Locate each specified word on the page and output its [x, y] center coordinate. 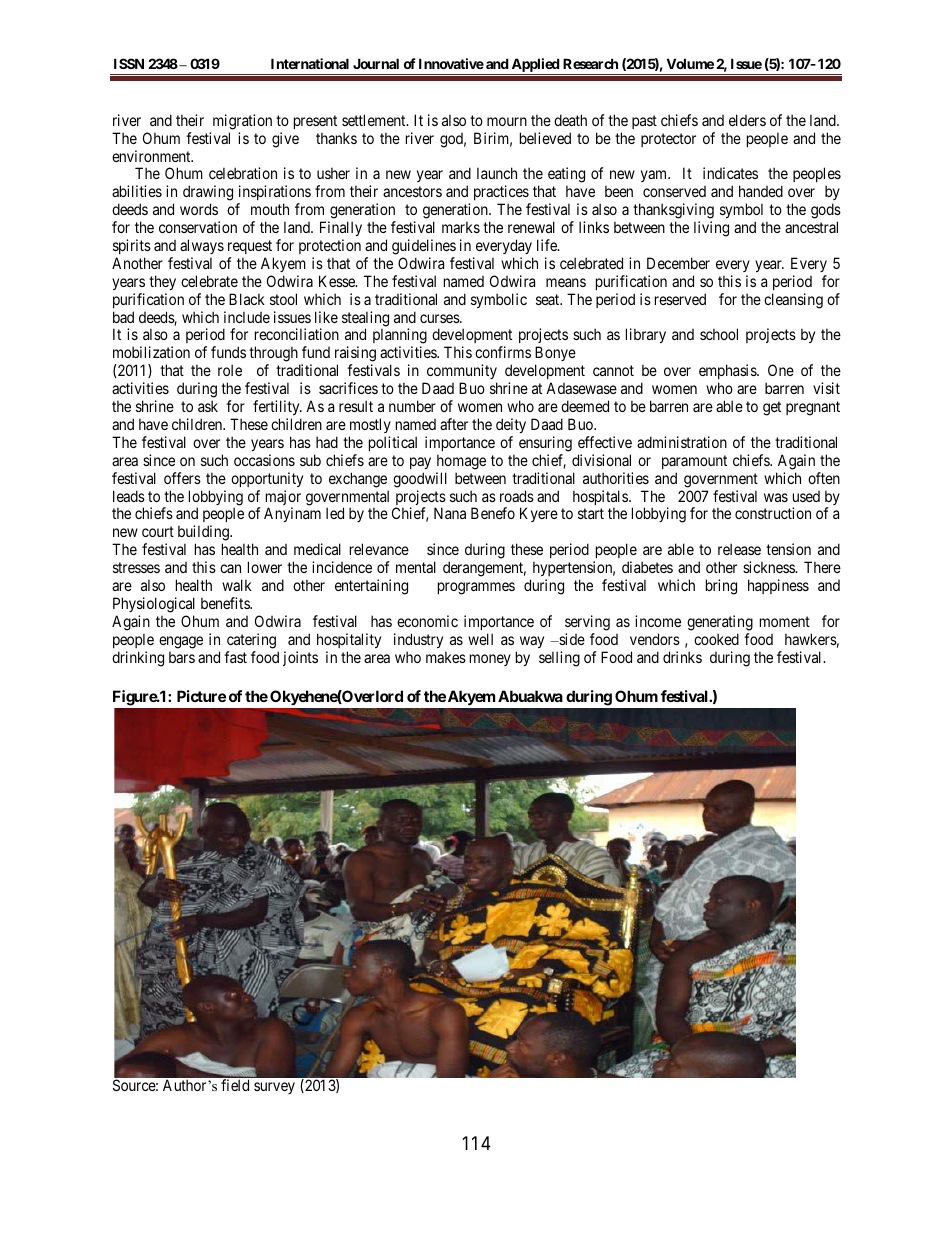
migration [242, 122]
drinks [682, 657]
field [235, 1085]
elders [747, 120]
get [772, 408]
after [454, 424]
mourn [507, 121]
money [490, 660]
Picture [201, 696]
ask [208, 406]
